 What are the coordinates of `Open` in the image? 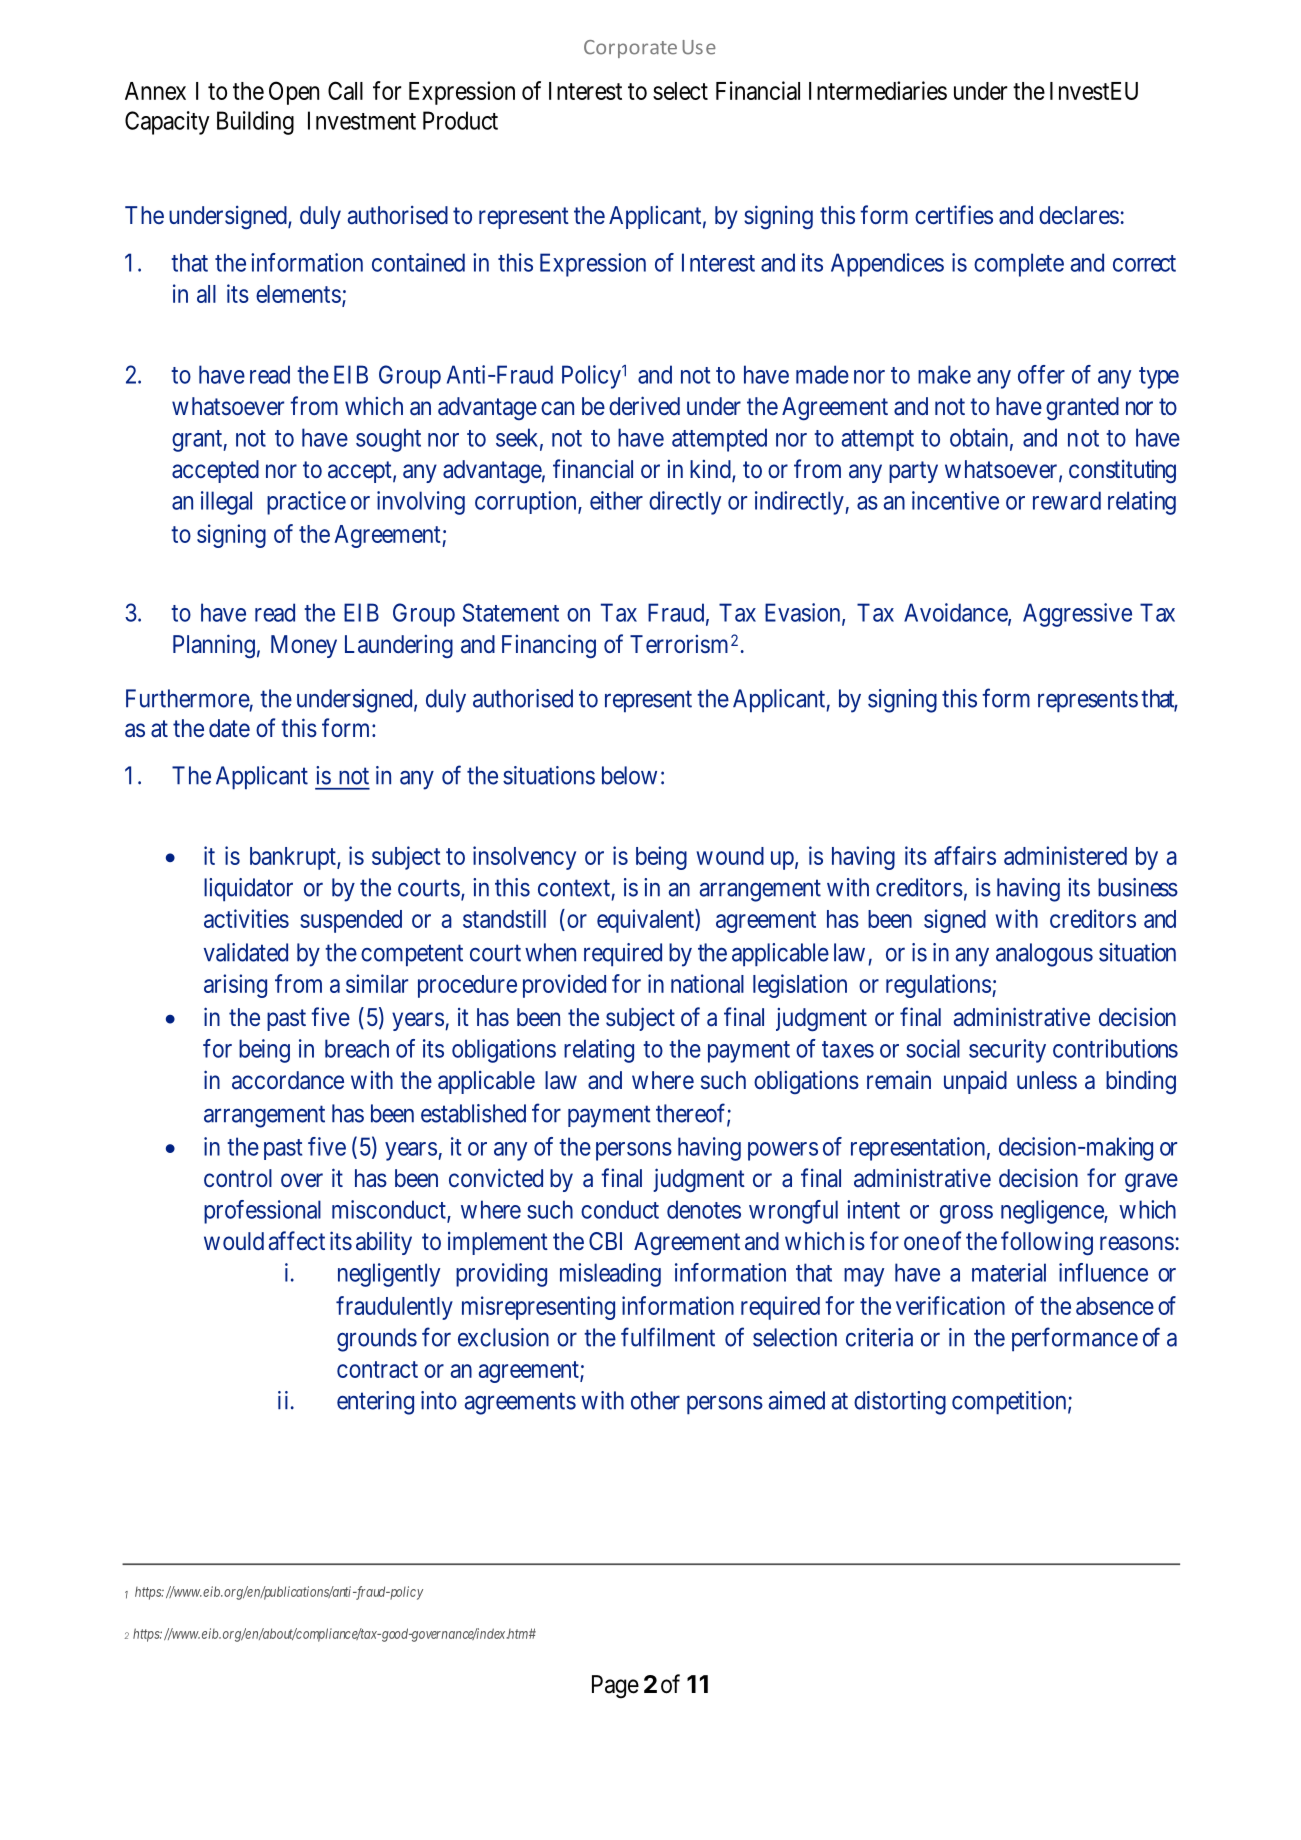 It's located at (294, 93).
